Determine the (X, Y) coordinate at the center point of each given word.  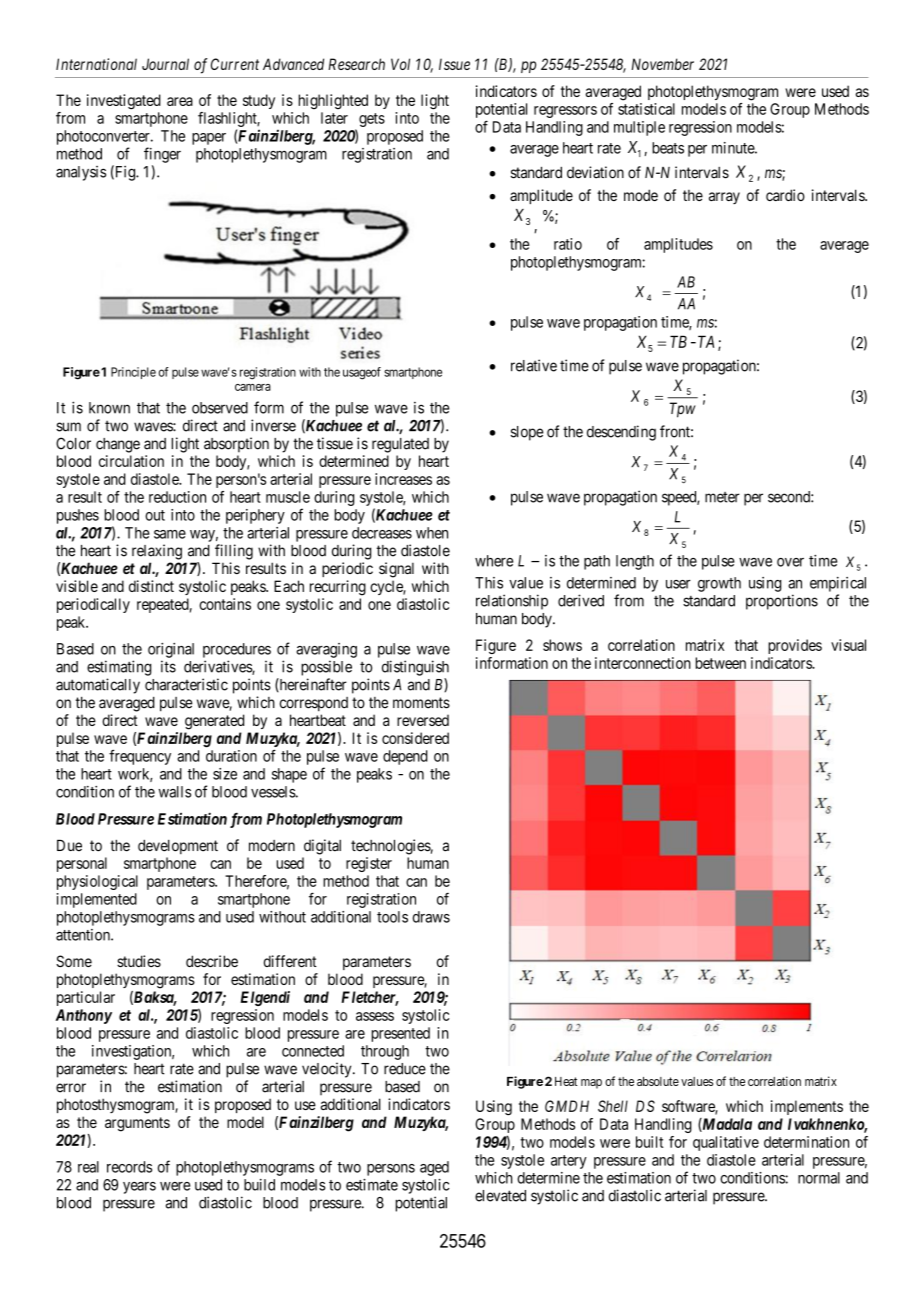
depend (405, 757)
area (180, 101)
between (720, 663)
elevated (500, 1196)
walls (175, 792)
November (662, 64)
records (129, 1167)
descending (621, 433)
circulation (131, 461)
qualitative (726, 1143)
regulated (400, 445)
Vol (400, 64)
